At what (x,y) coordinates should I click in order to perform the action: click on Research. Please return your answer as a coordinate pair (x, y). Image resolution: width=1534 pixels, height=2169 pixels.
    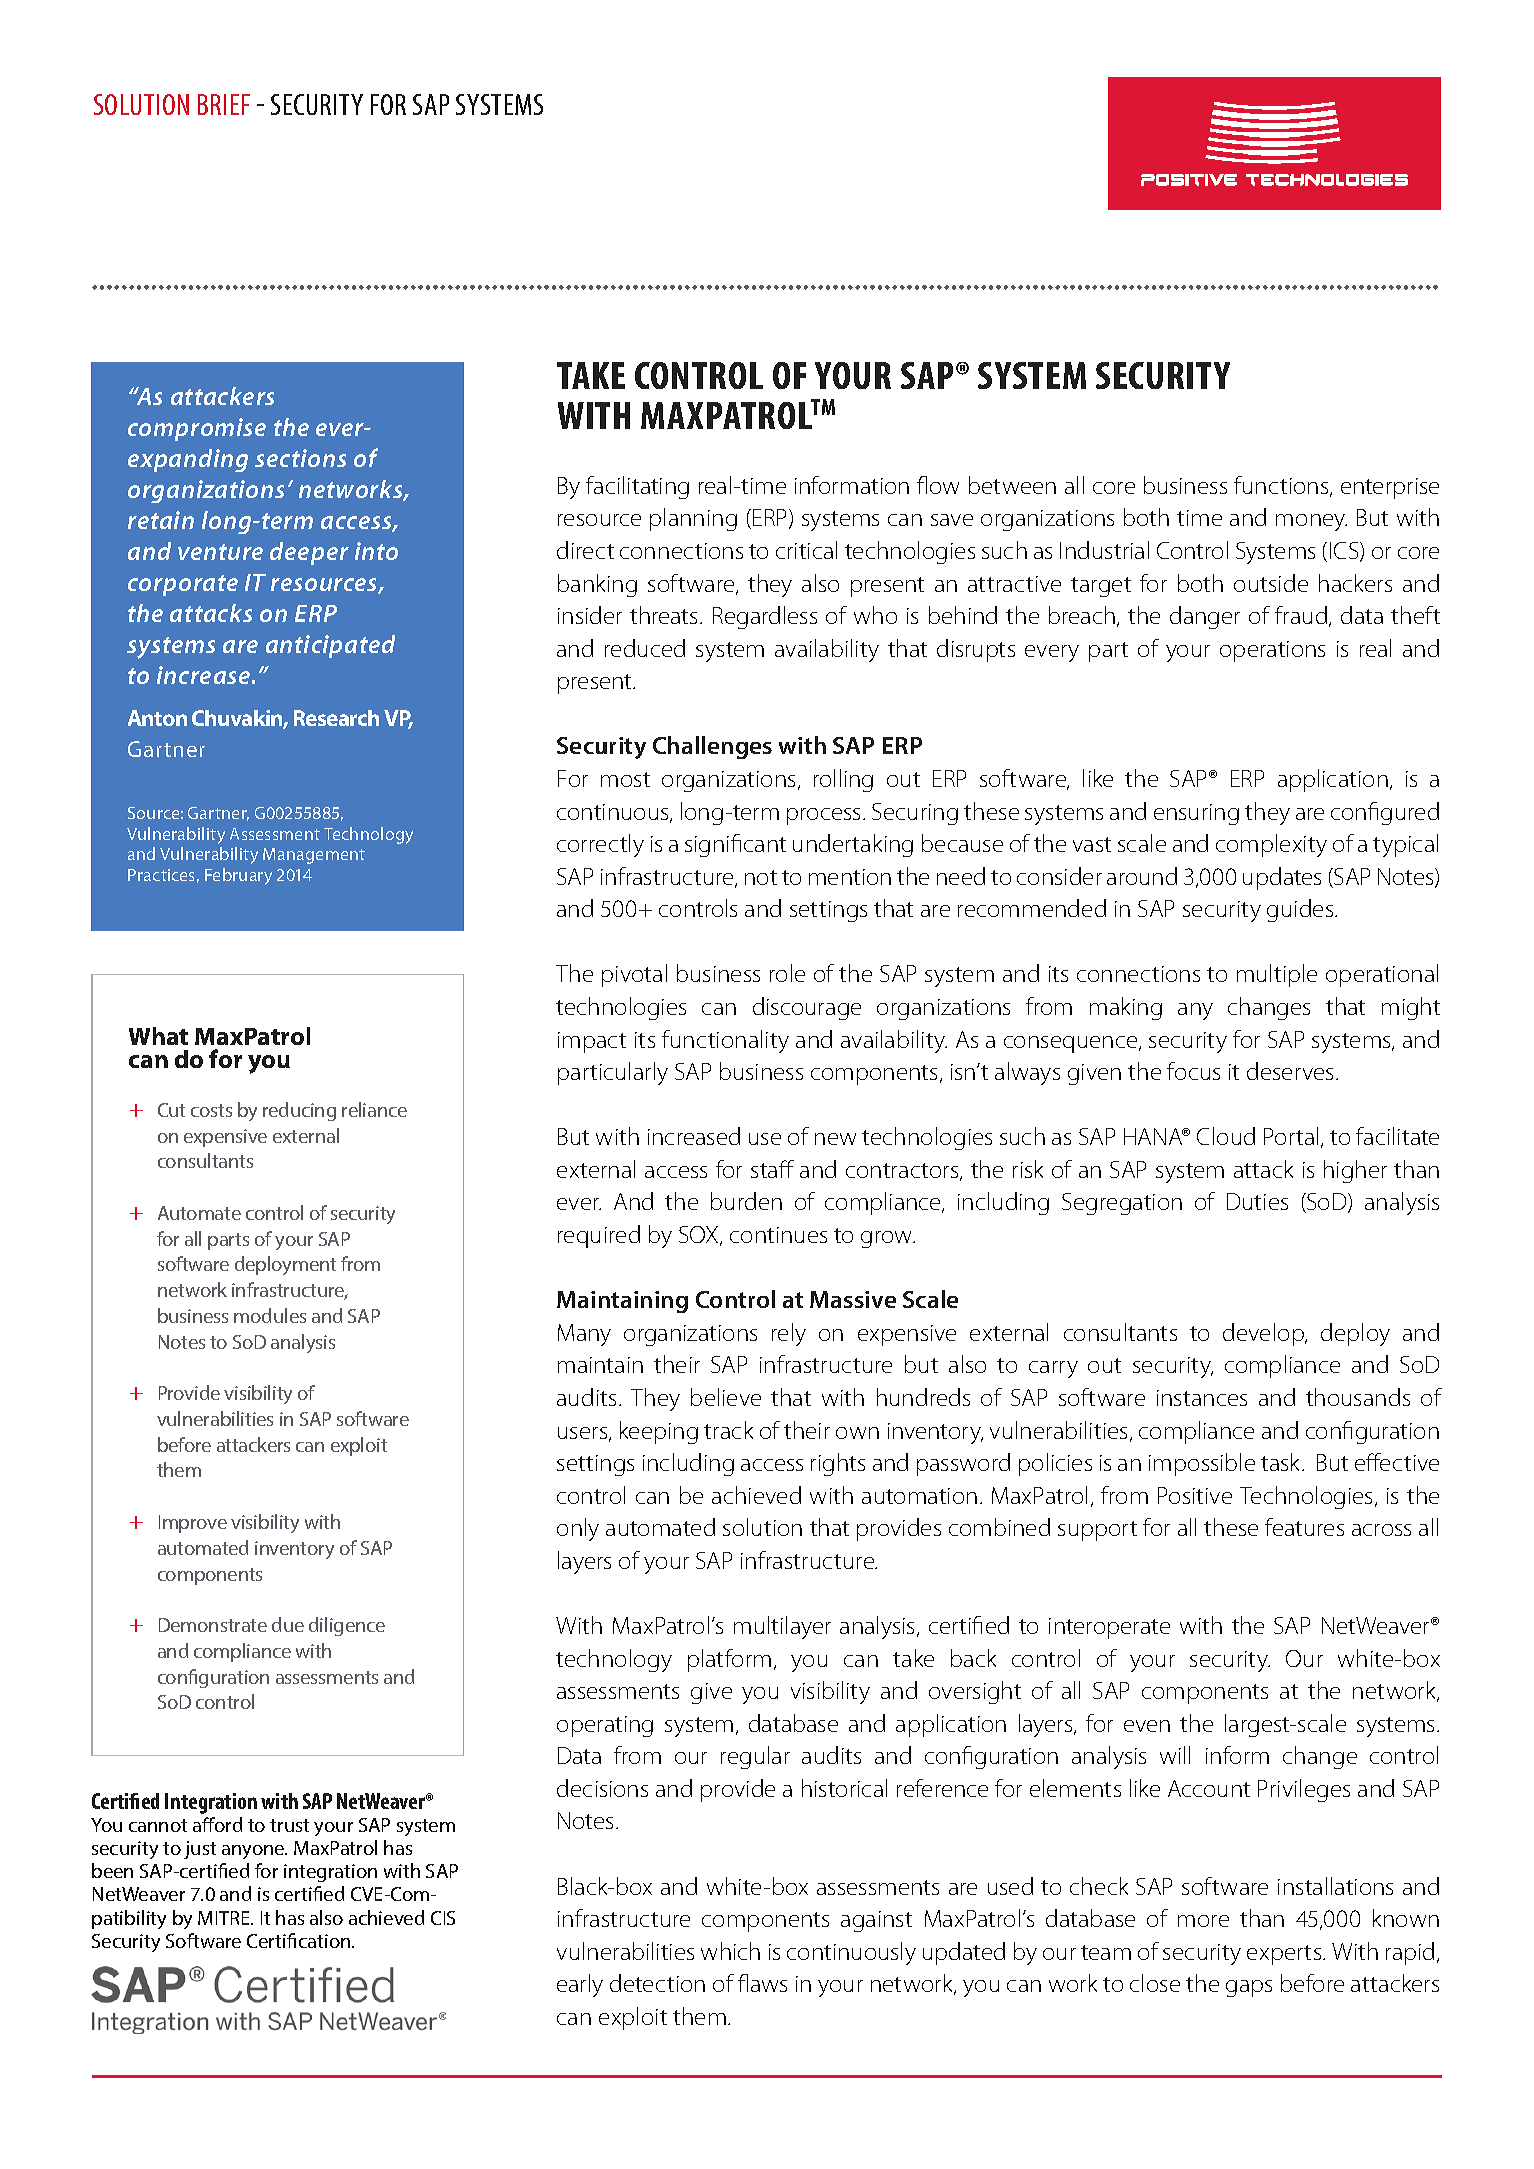
    Looking at the image, I should click on (336, 718).
